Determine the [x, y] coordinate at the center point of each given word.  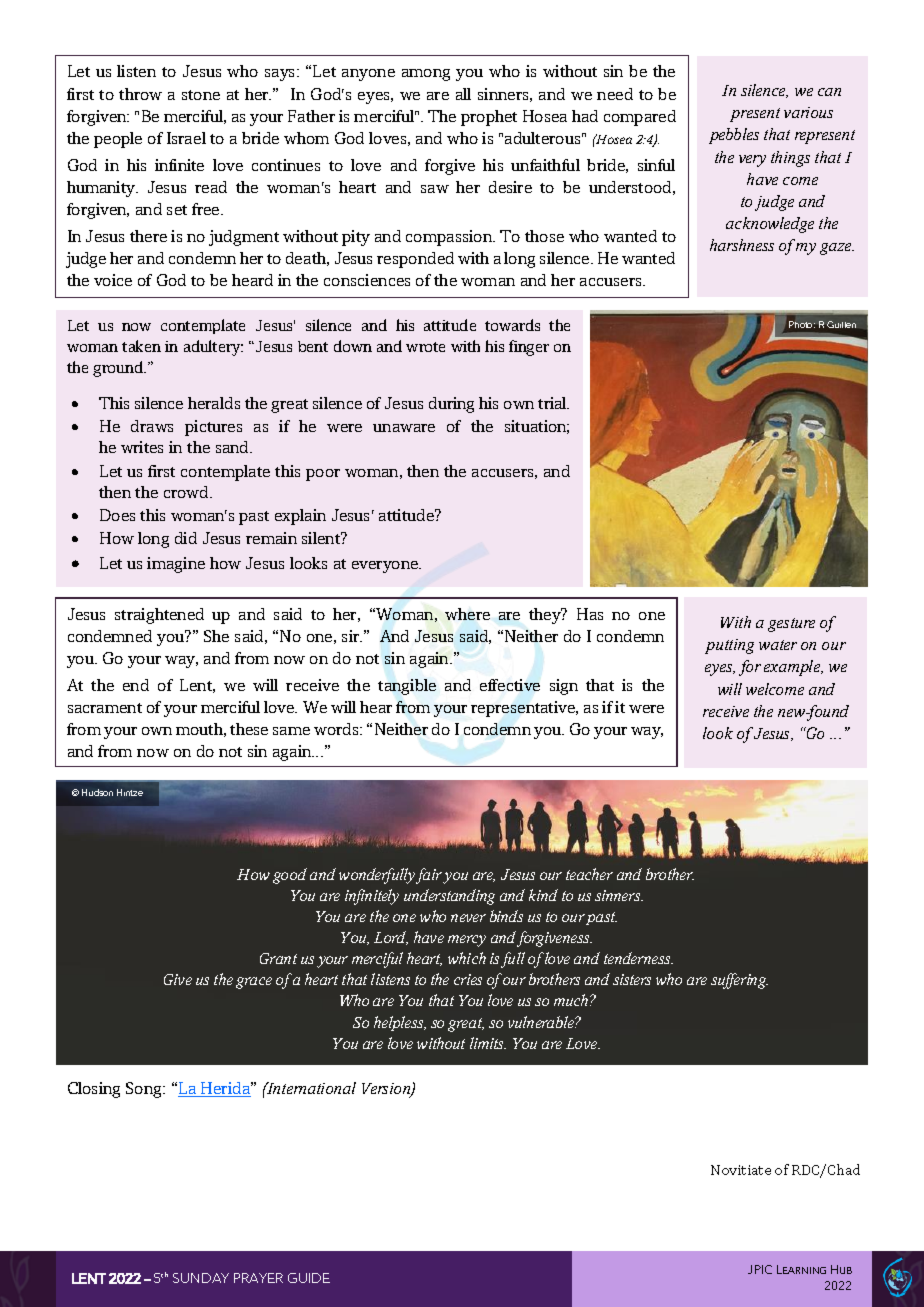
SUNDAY [201, 1278]
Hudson [97, 792]
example [793, 668]
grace [254, 983]
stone [201, 95]
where [467, 614]
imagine [176, 565]
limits [488, 1043]
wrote [425, 347]
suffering [739, 981]
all [463, 94]
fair [430, 876]
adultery [213, 348]
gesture [791, 625]
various [808, 112]
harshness [742, 245]
